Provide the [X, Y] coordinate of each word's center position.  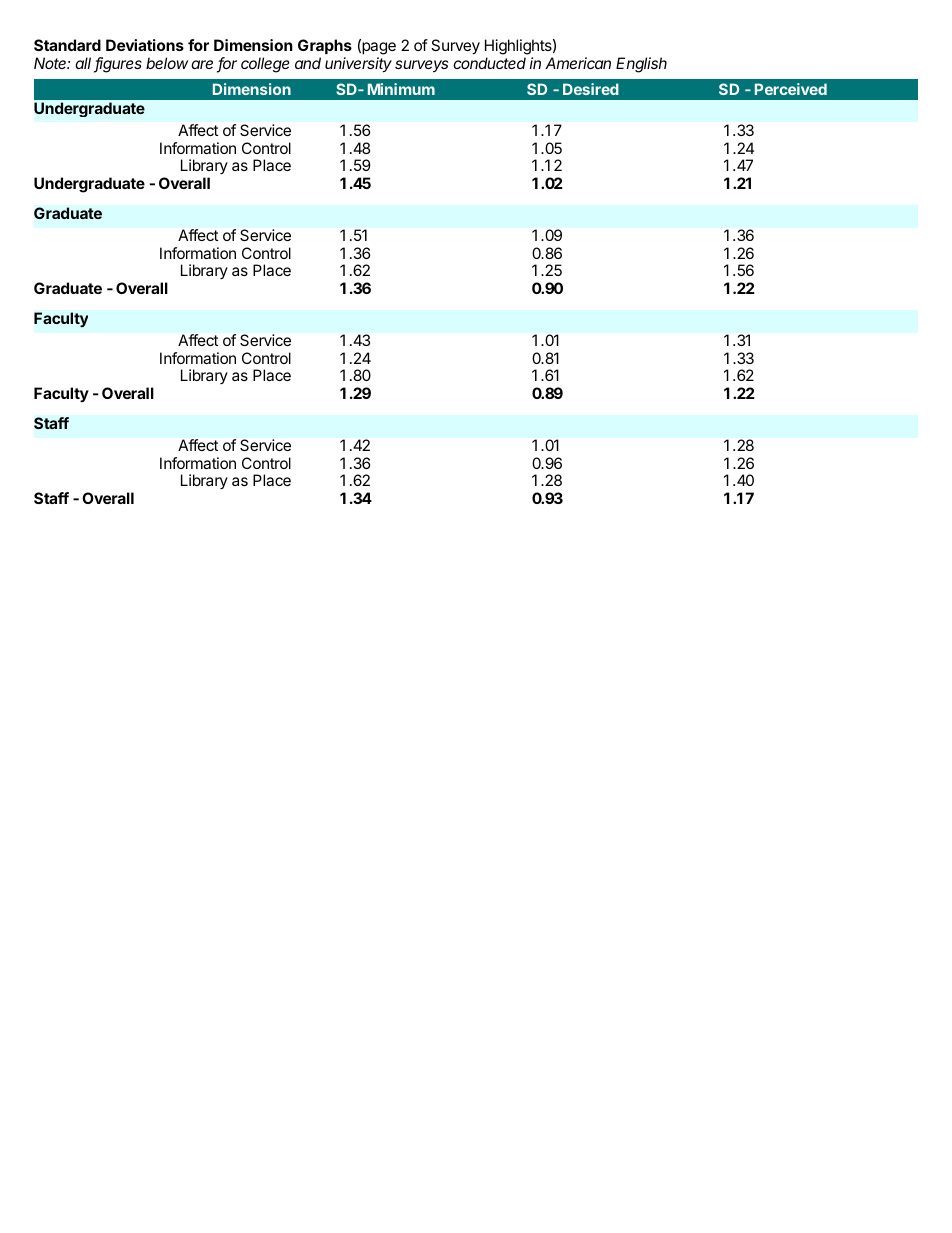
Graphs [325, 46]
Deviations [145, 45]
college [265, 65]
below [167, 63]
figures [118, 65]
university [358, 65]
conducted [489, 63]
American [578, 63]
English [641, 65]
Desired [591, 89]
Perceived [791, 89]
